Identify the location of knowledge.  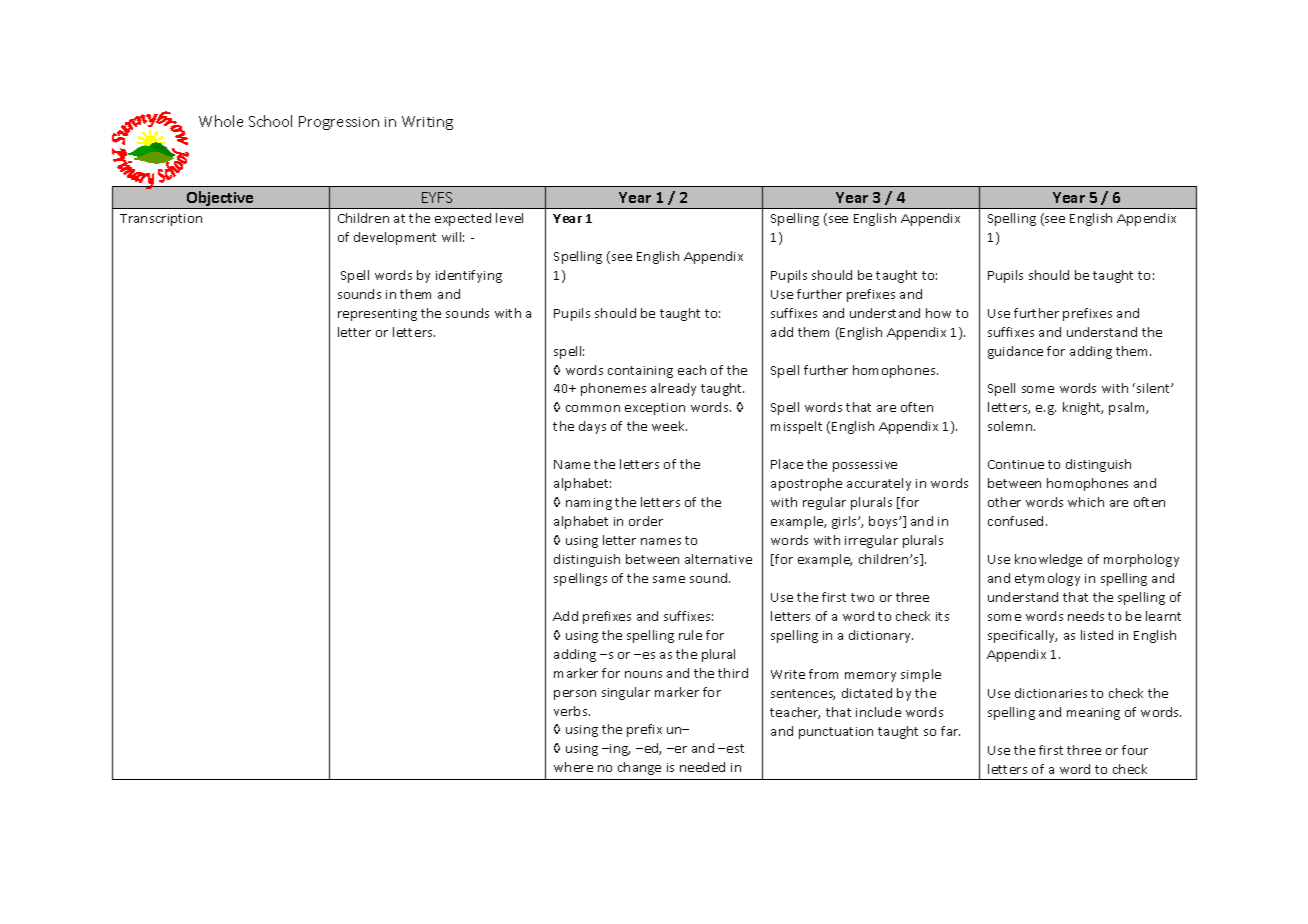
(1048, 560).
